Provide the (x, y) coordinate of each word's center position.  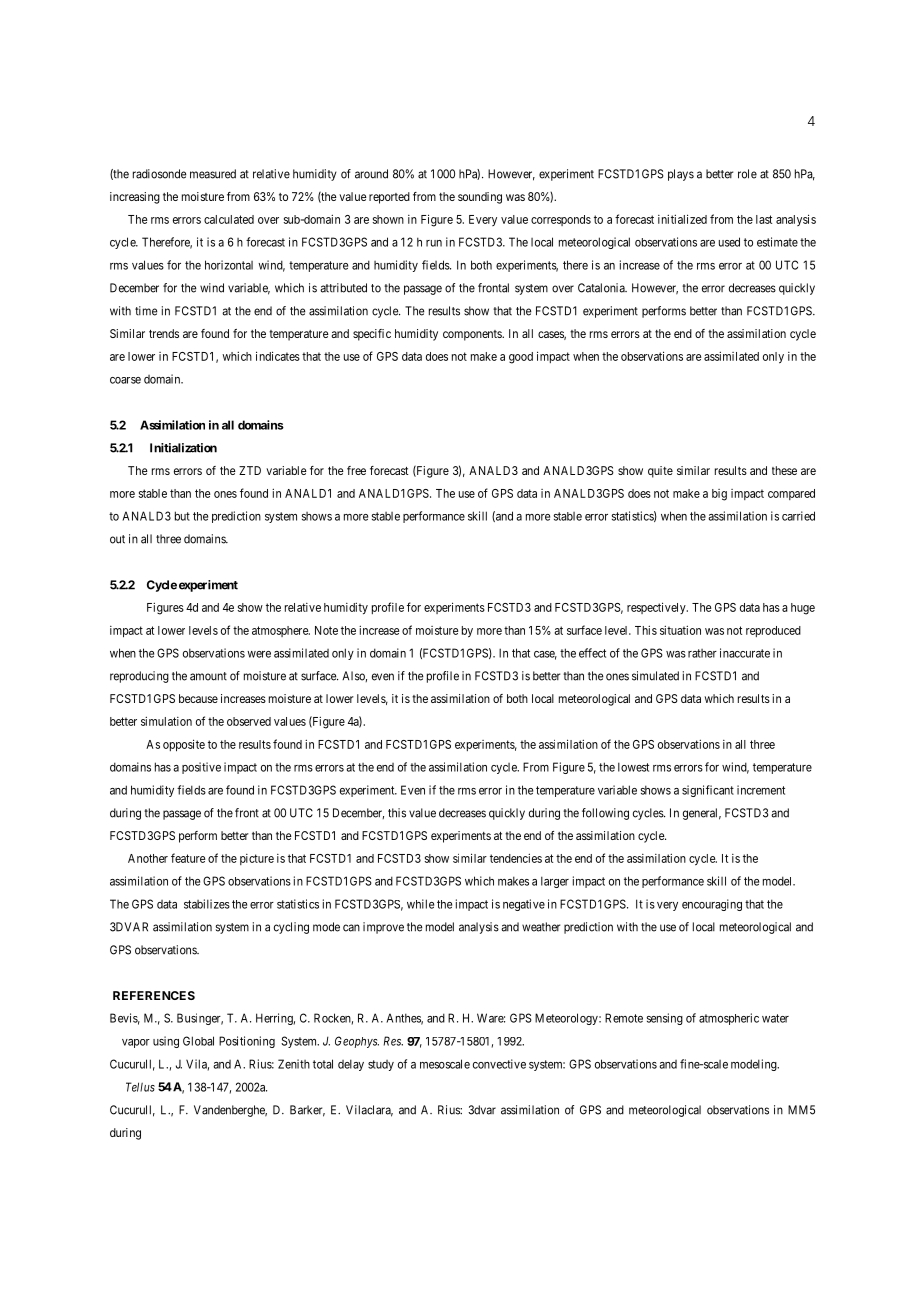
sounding (480, 198)
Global (198, 1041)
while (420, 904)
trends (164, 333)
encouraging (712, 905)
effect (592, 653)
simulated (655, 676)
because (198, 698)
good (521, 358)
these (784, 470)
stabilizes (207, 904)
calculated (229, 219)
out (117, 539)
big (719, 495)
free (356, 470)
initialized (682, 219)
